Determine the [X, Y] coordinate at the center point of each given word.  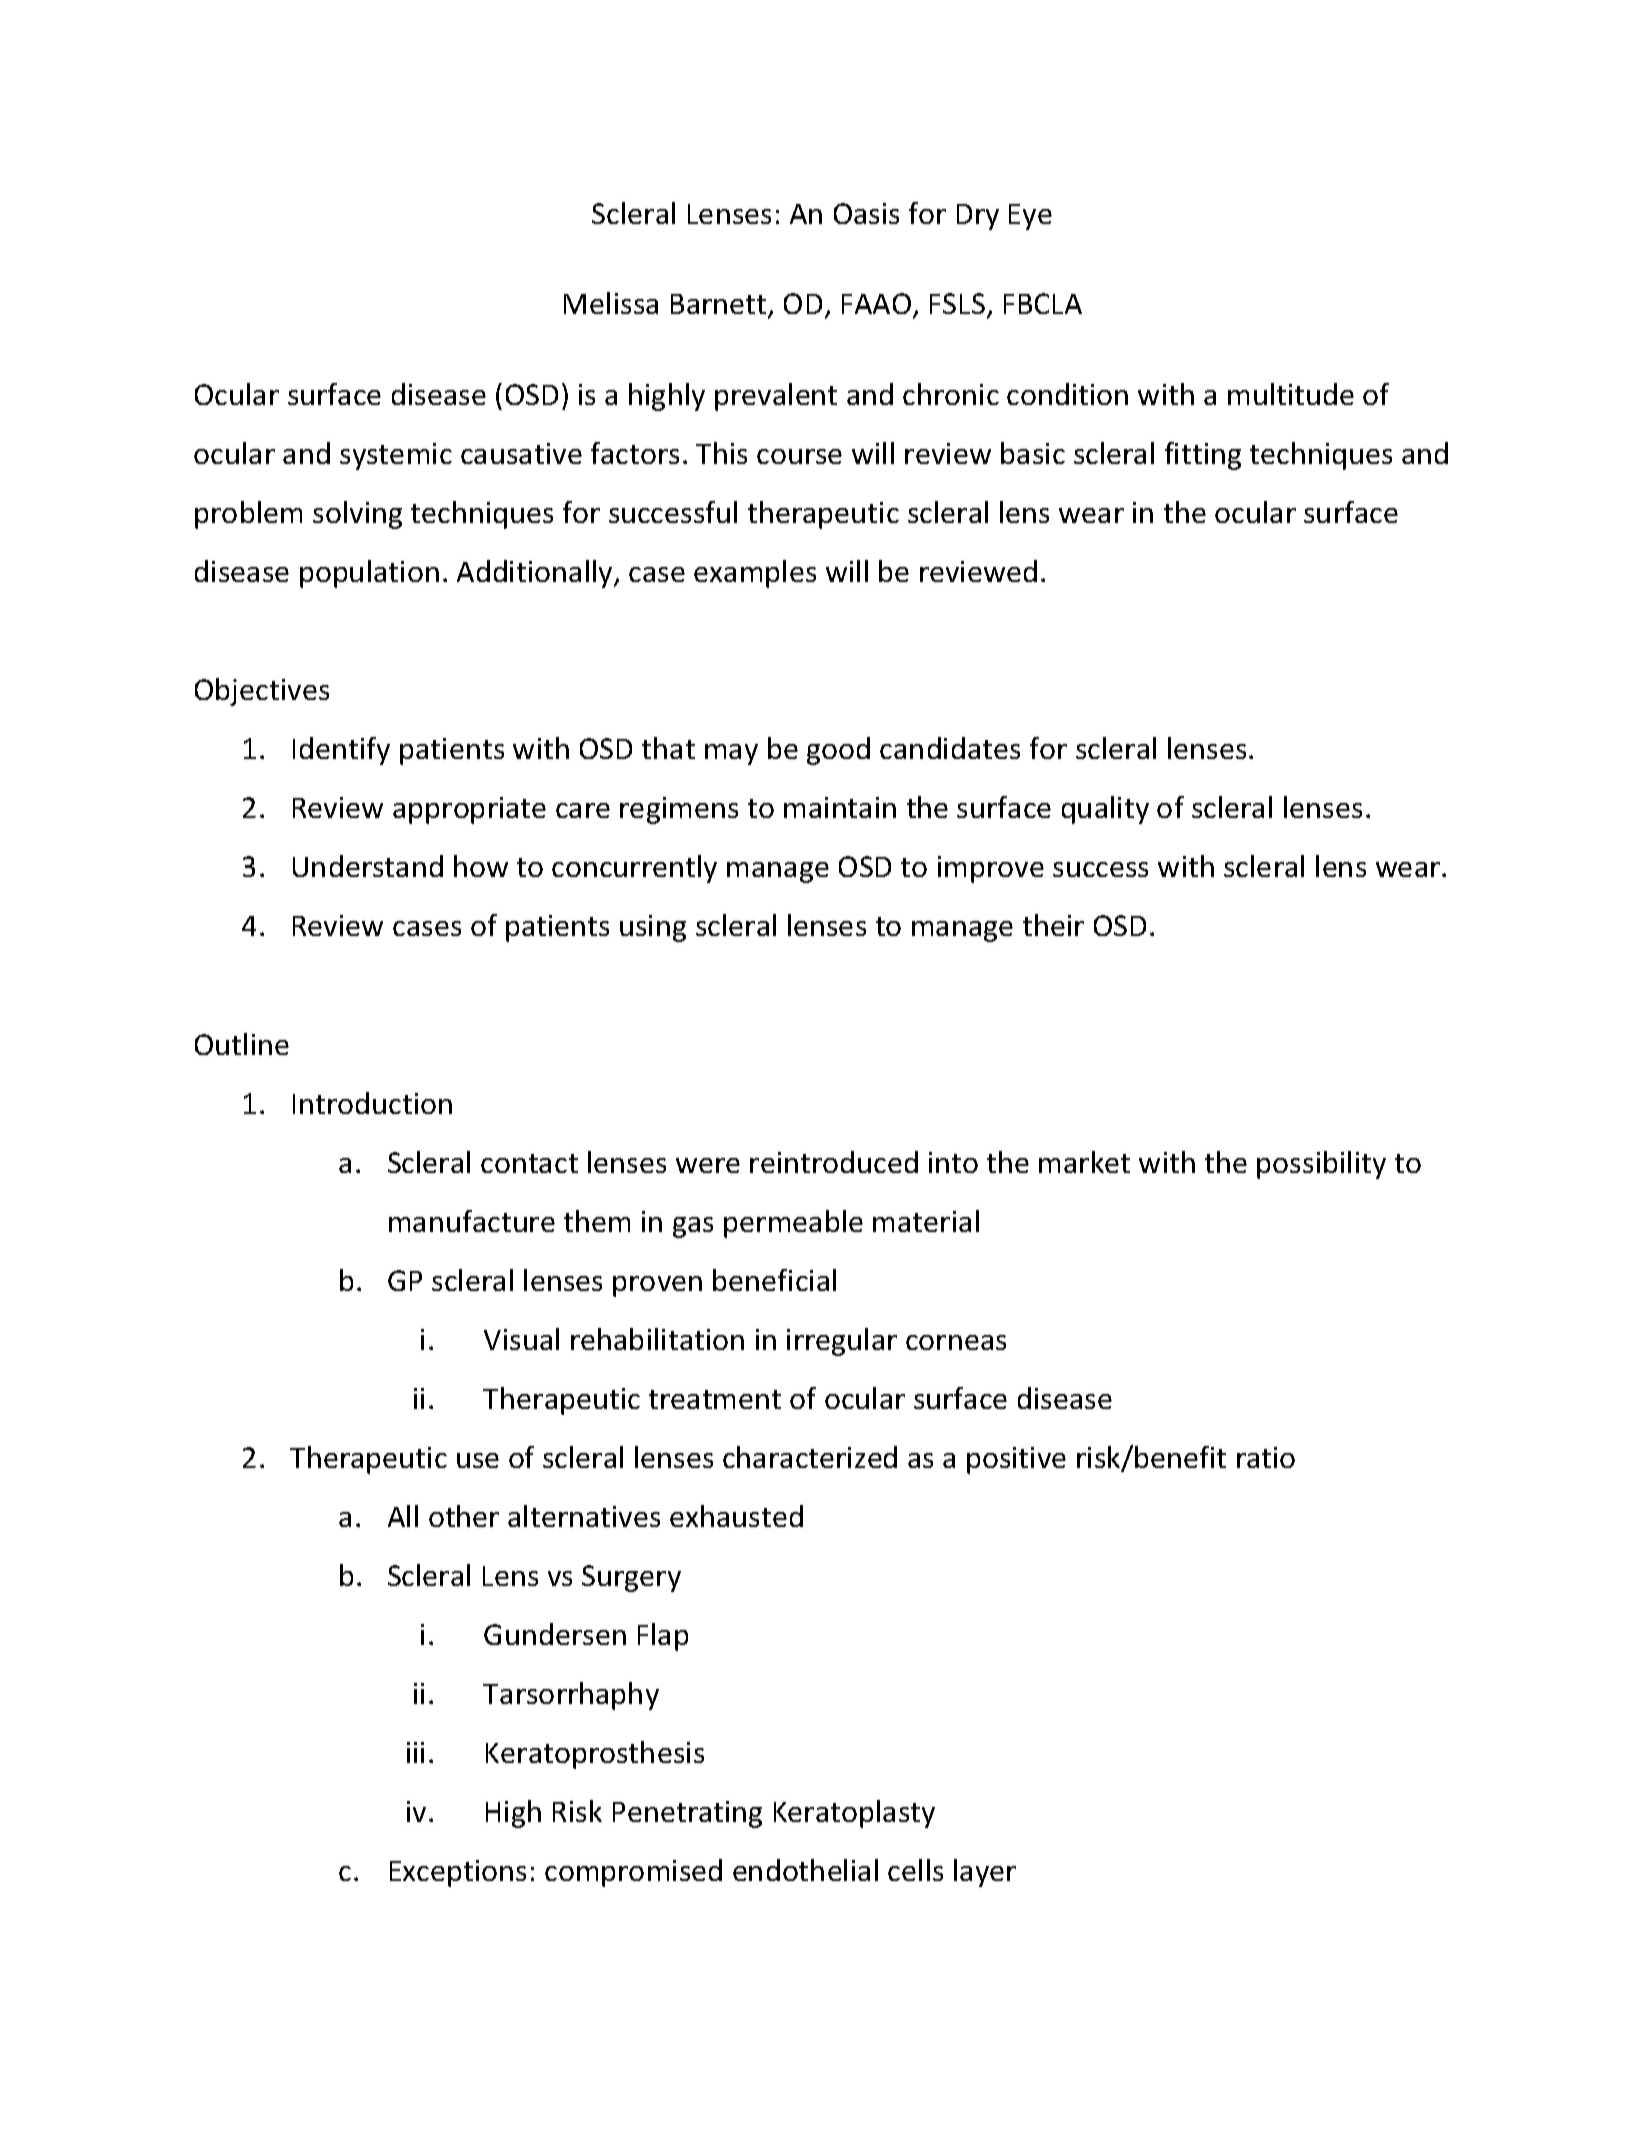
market [1084, 1162]
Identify [341, 751]
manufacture [472, 1221]
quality [1105, 810]
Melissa [611, 303]
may [731, 754]
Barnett [720, 306]
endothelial [805, 1870]
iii [415, 1752]
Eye [1030, 217]
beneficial [774, 1280]
